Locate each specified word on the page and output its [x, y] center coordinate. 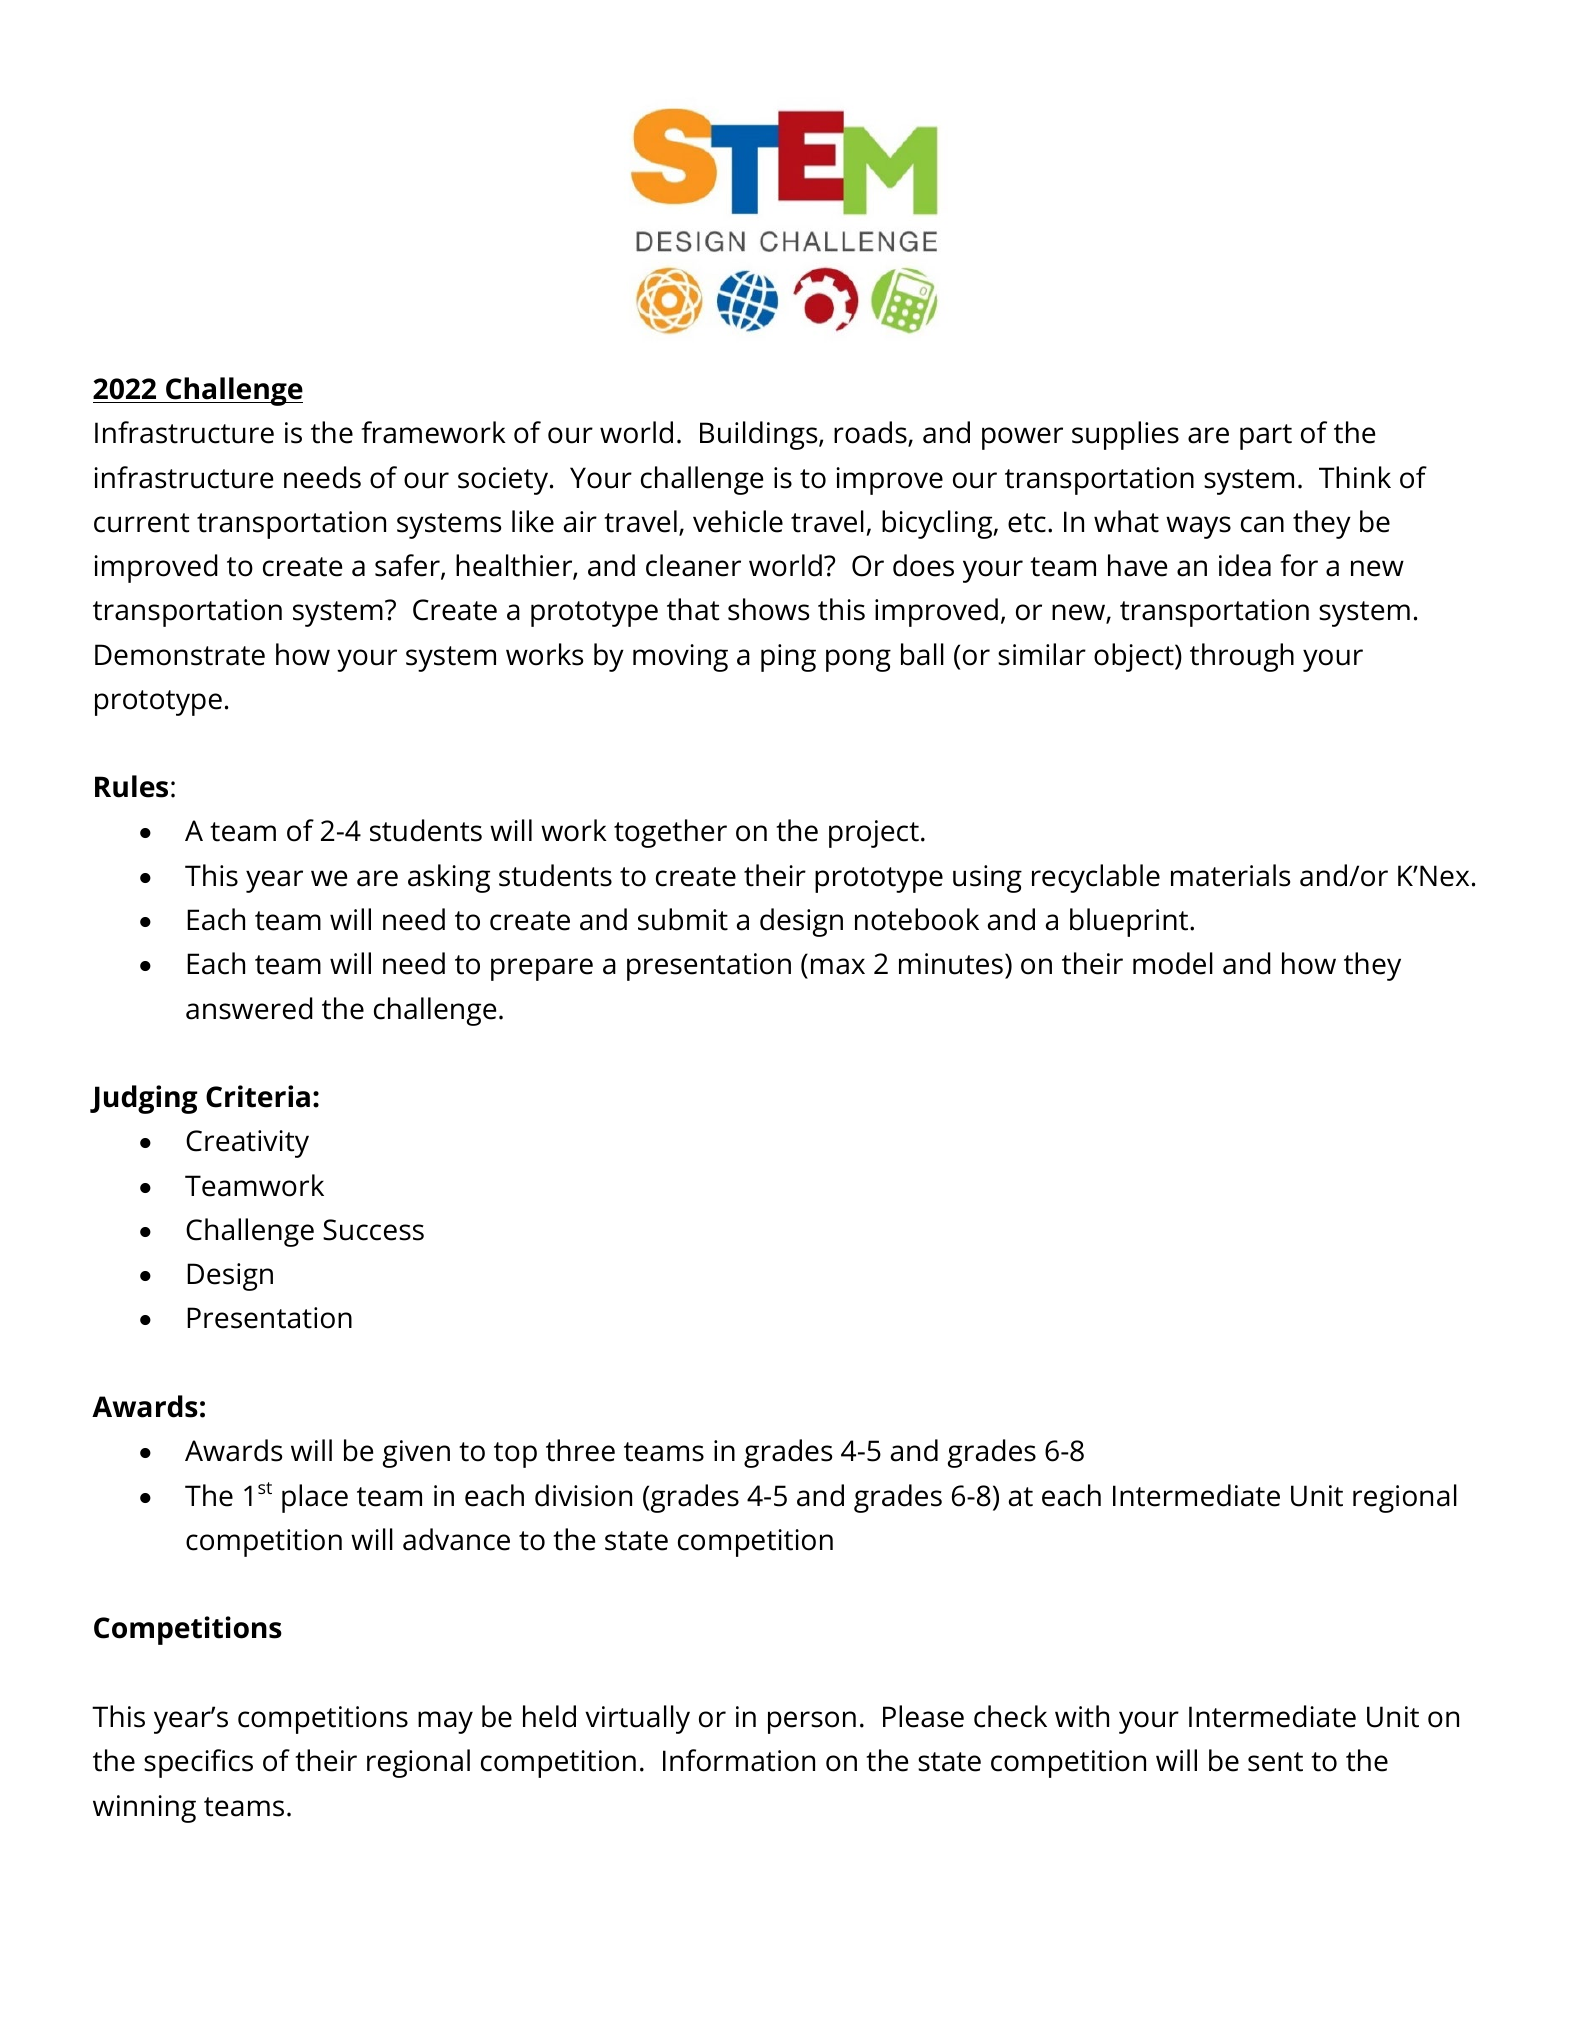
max [838, 966]
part [1266, 437]
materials [1230, 875]
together [670, 833]
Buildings [760, 435]
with [1082, 1716]
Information [739, 1760]
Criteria [258, 1096]
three [580, 1450]
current [141, 523]
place [315, 1498]
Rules [131, 786]
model [1173, 963]
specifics [198, 1763]
